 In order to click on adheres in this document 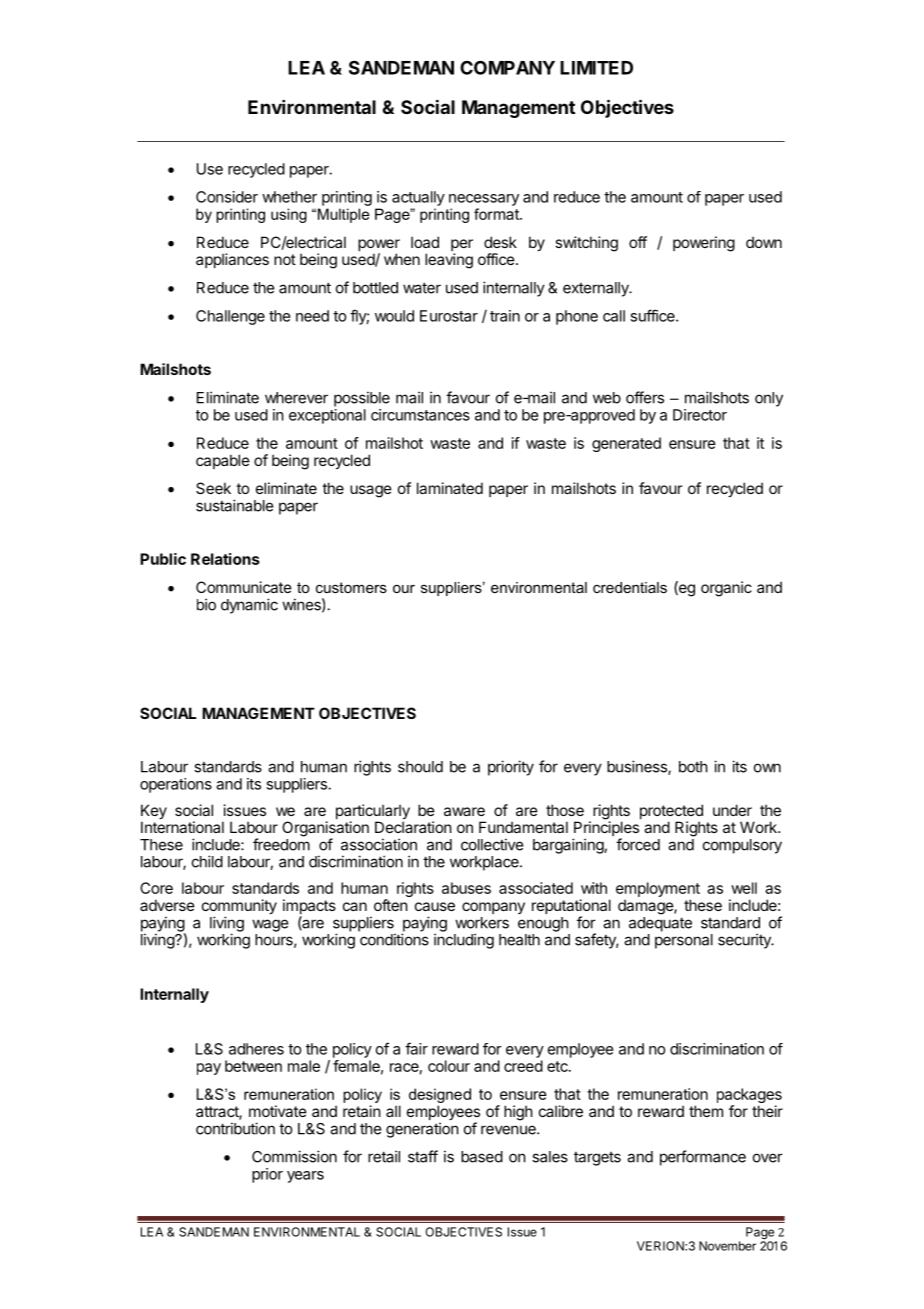, I will do `click(256, 1049)`.
